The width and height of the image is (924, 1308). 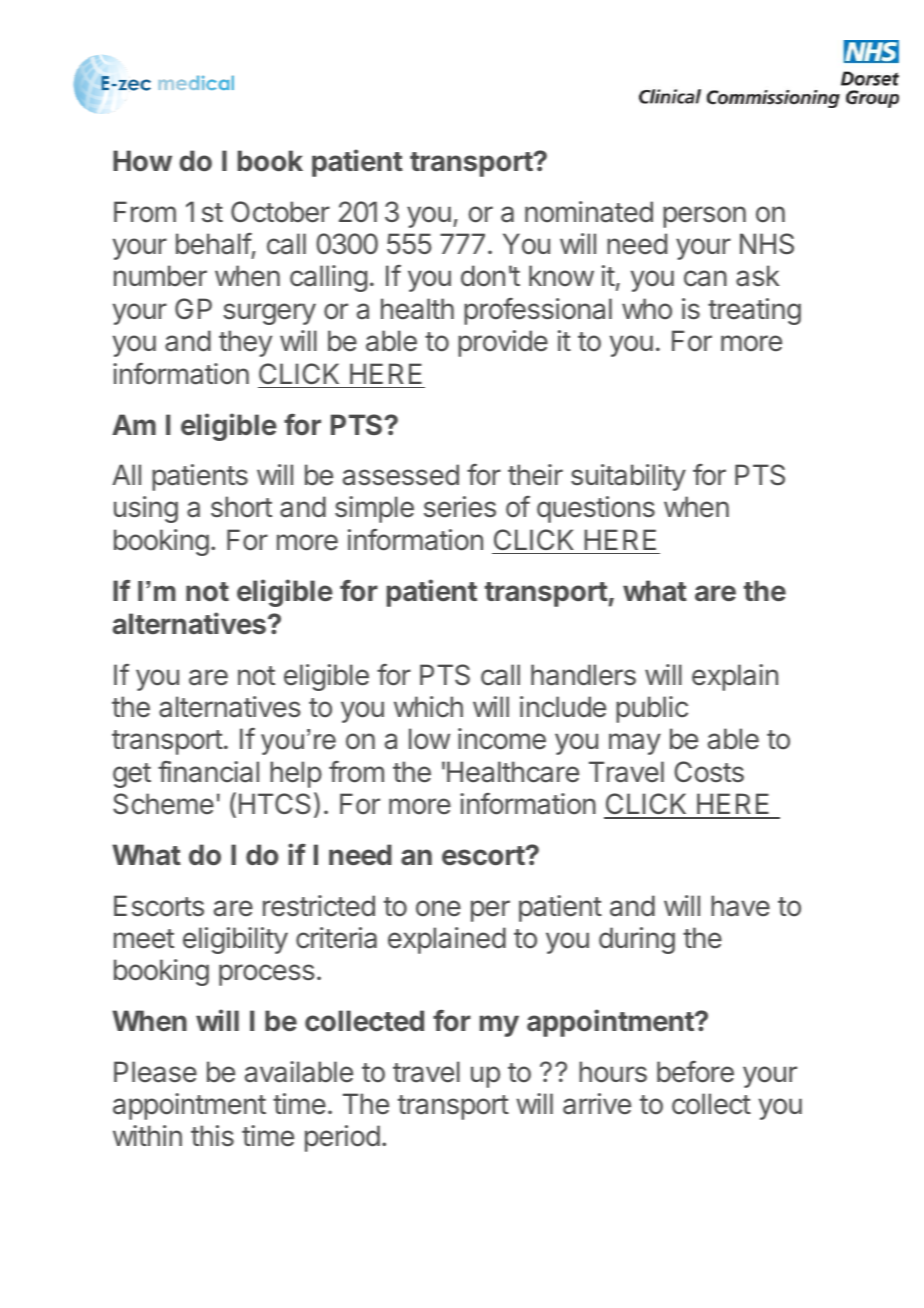 What do you see at coordinates (704, 217) in the image?
I see `person` at bounding box center [704, 217].
